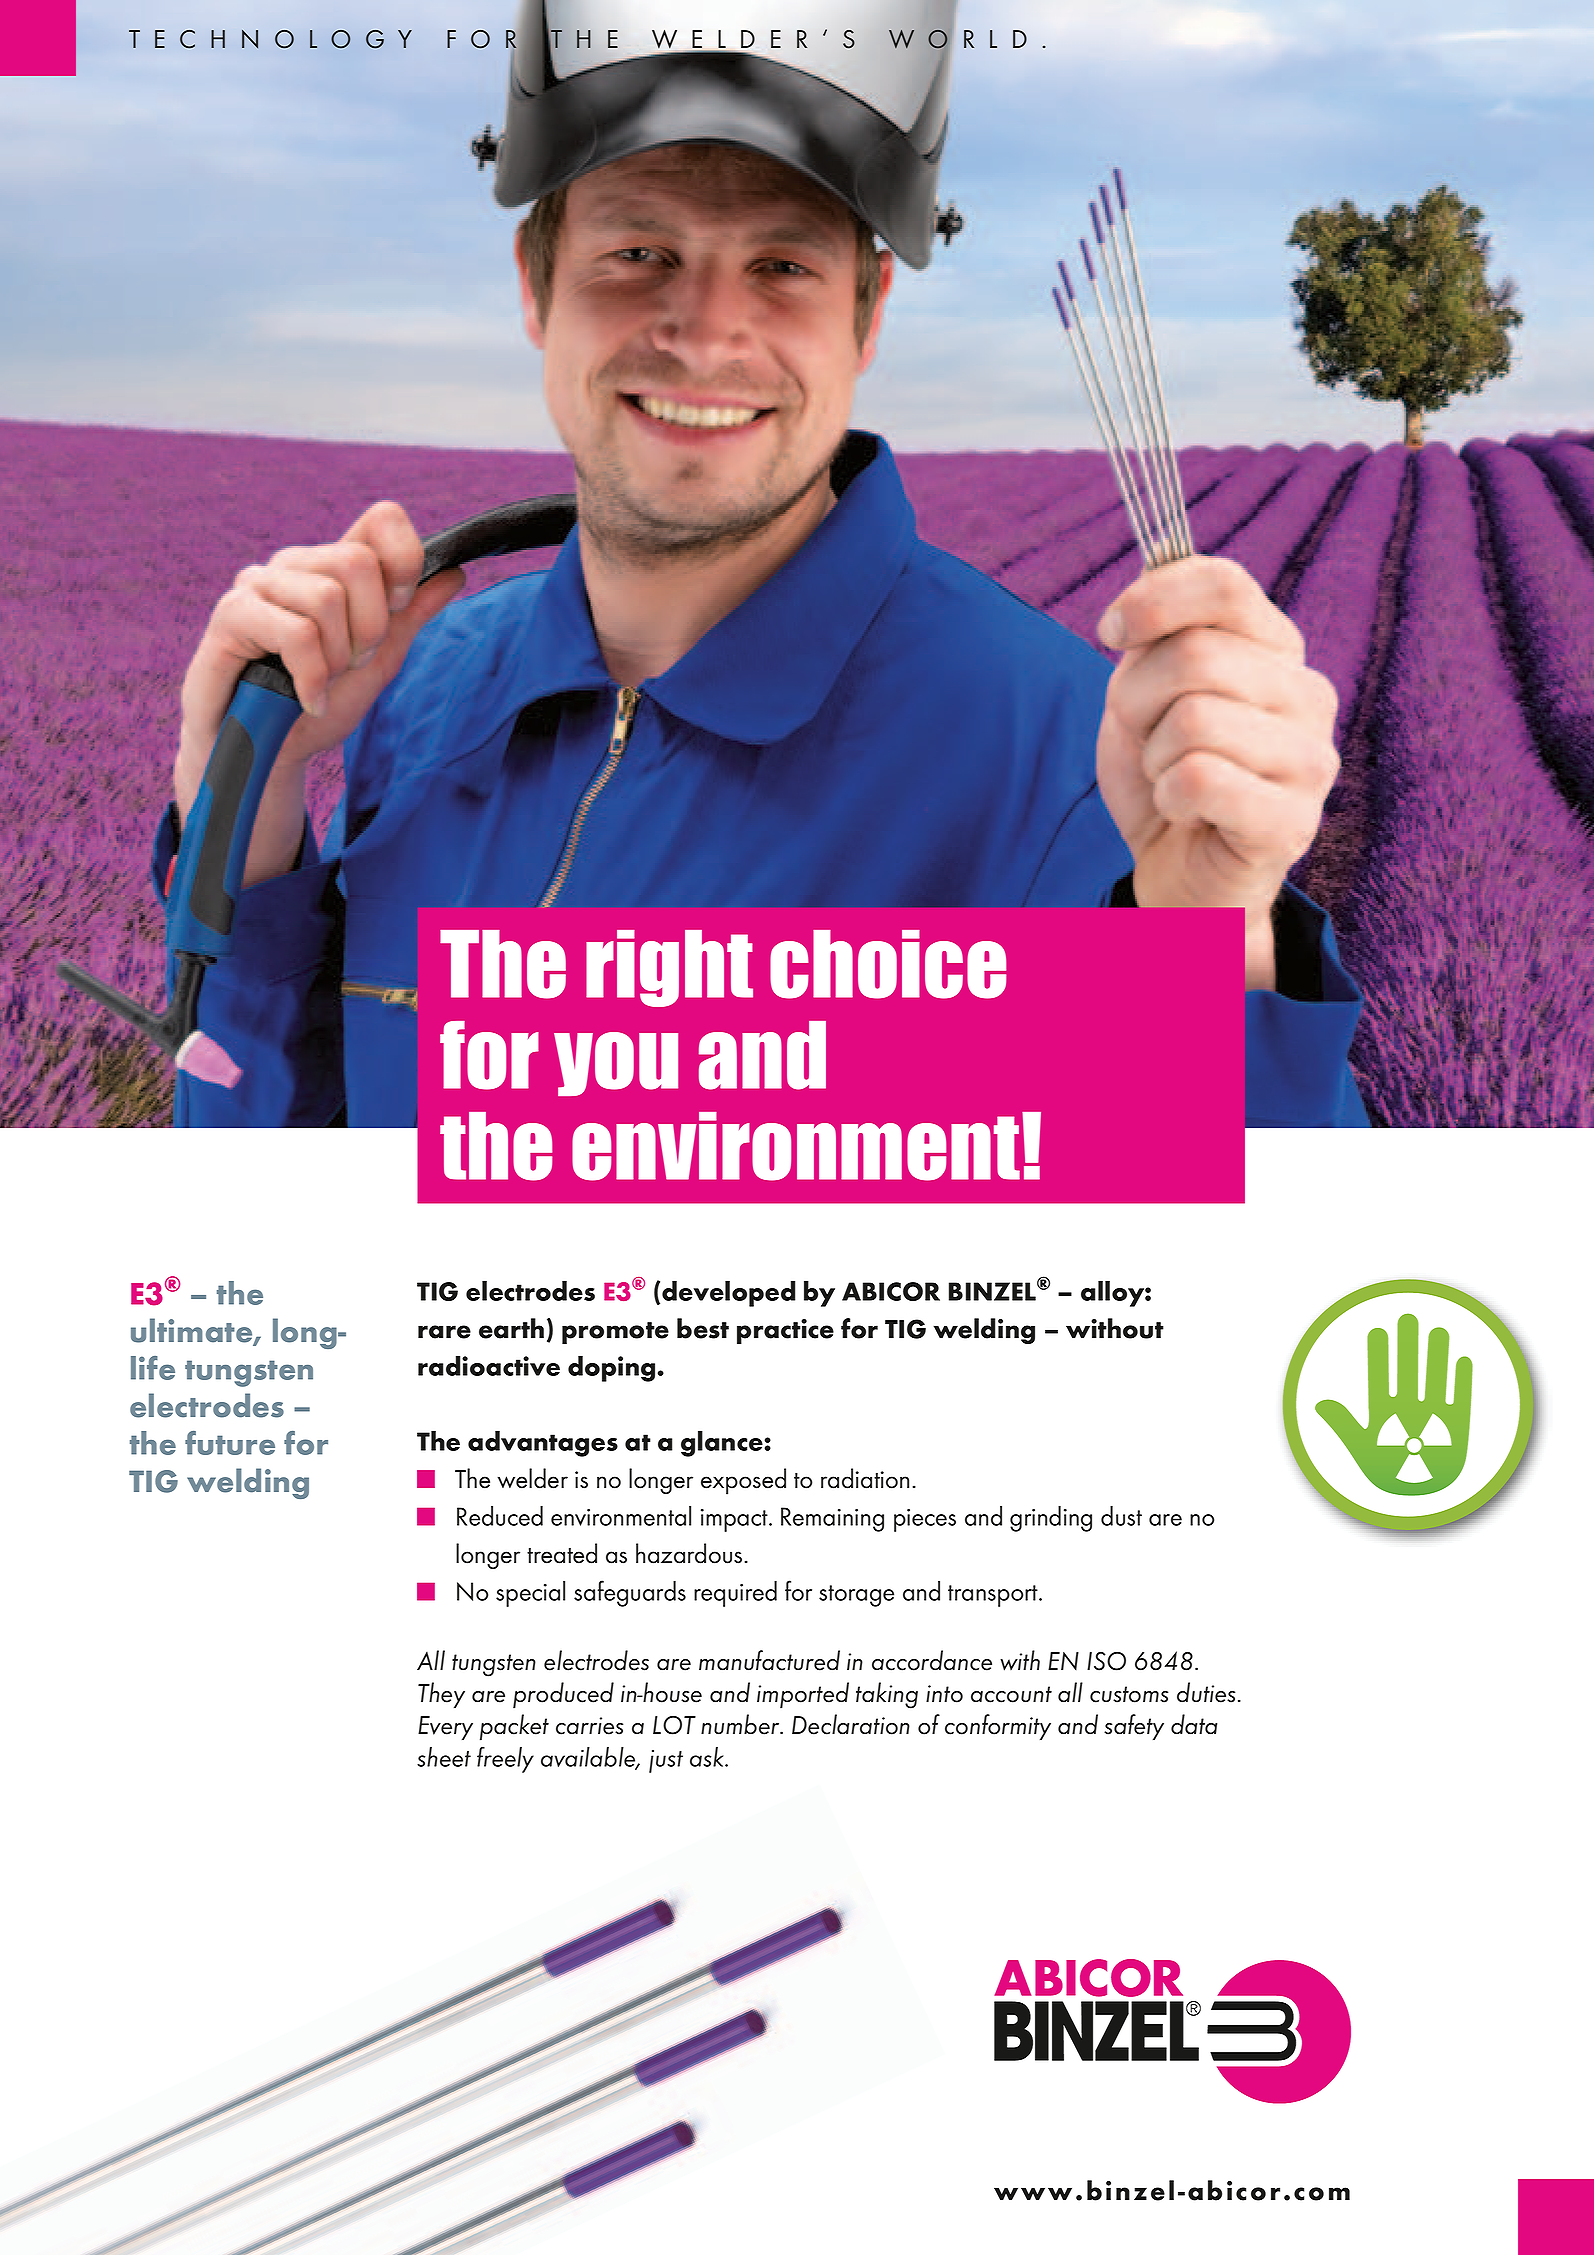 Image resolution: width=1594 pixels, height=2255 pixels. What do you see at coordinates (785, 1331) in the screenshot?
I see `practice` at bounding box center [785, 1331].
